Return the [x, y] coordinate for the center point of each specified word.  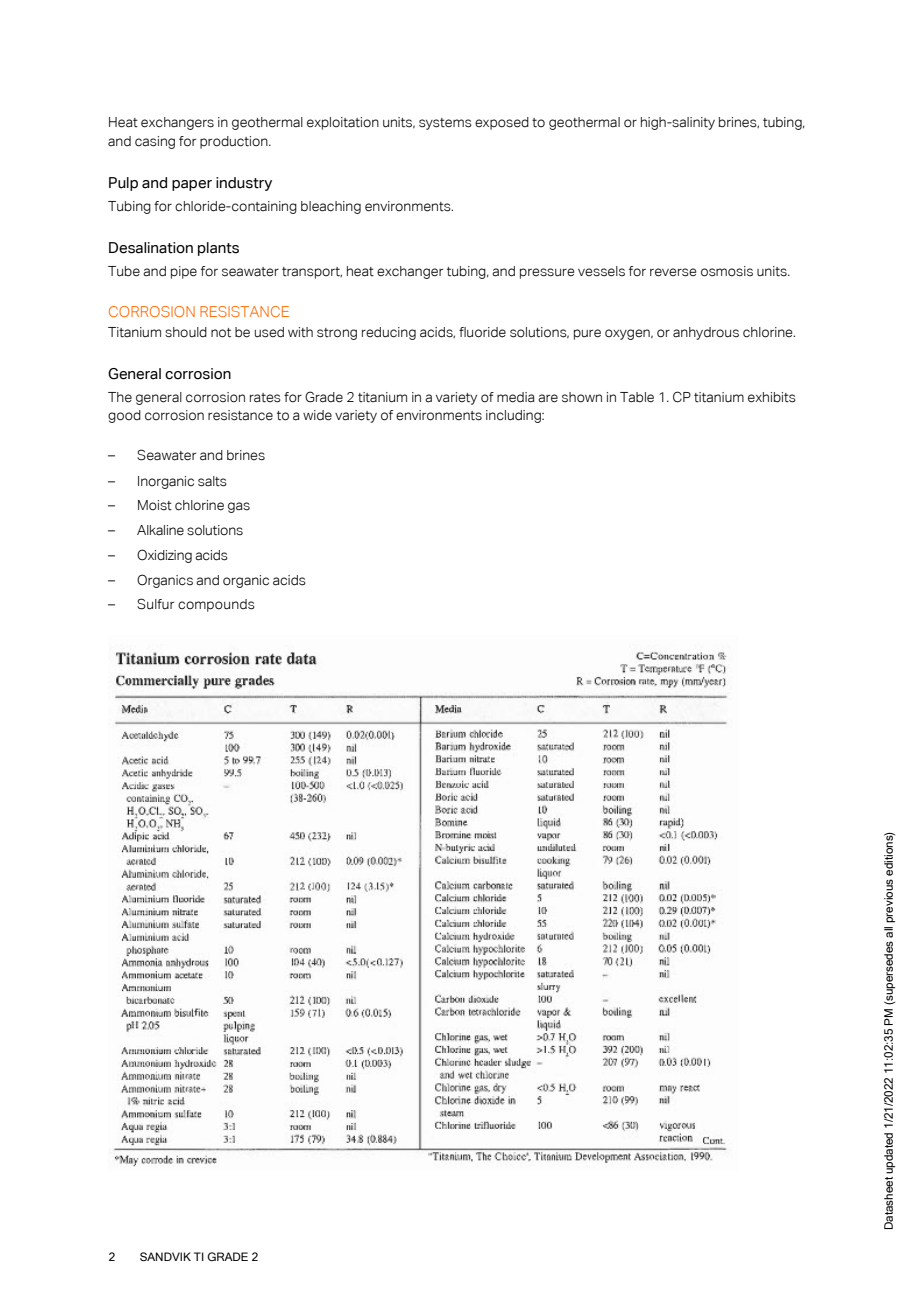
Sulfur [155, 604]
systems [445, 124]
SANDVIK [165, 1256]
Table [637, 397]
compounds [216, 605]
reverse [673, 272]
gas [239, 507]
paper [192, 185]
